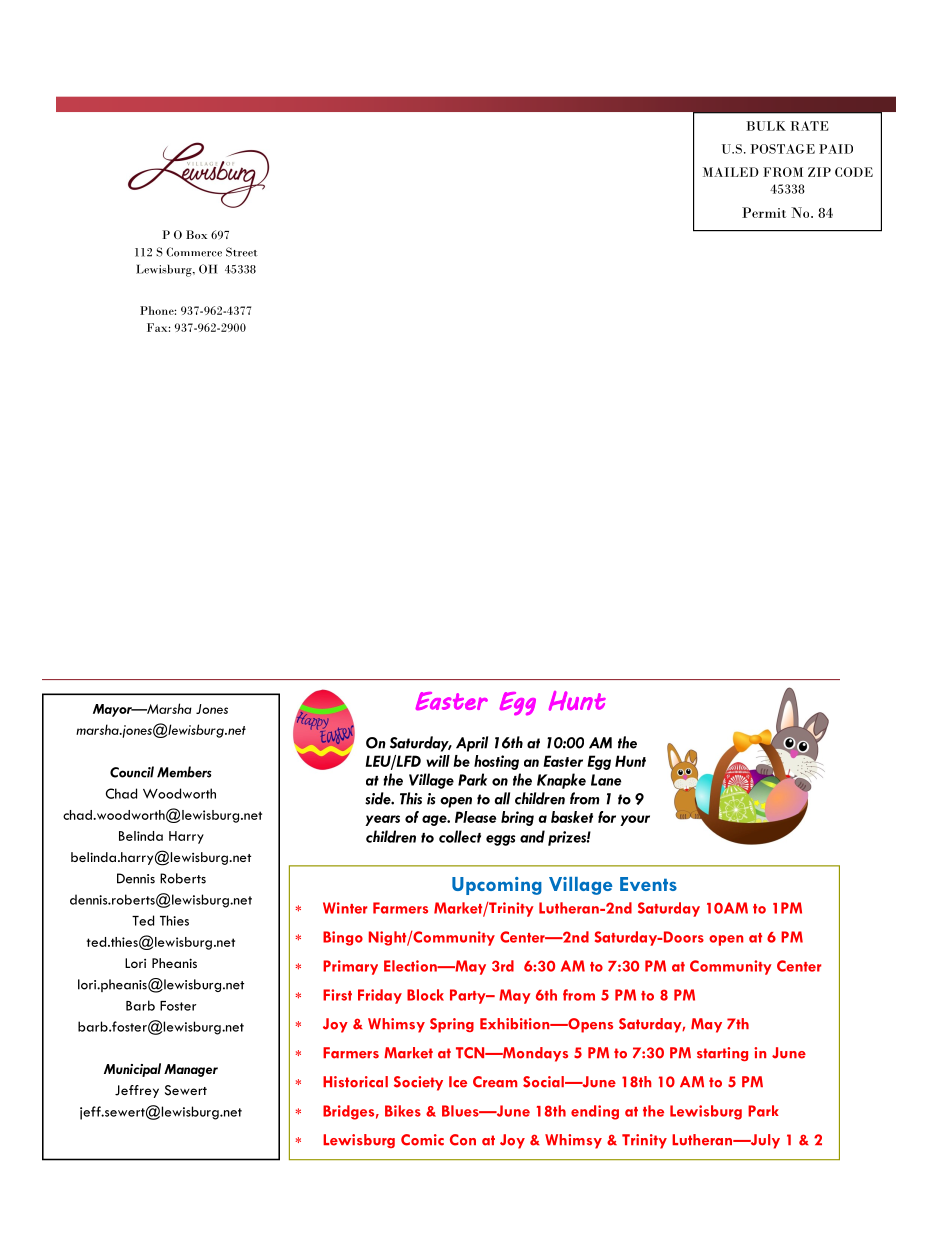  I want to click on Winter, so click(345, 908).
